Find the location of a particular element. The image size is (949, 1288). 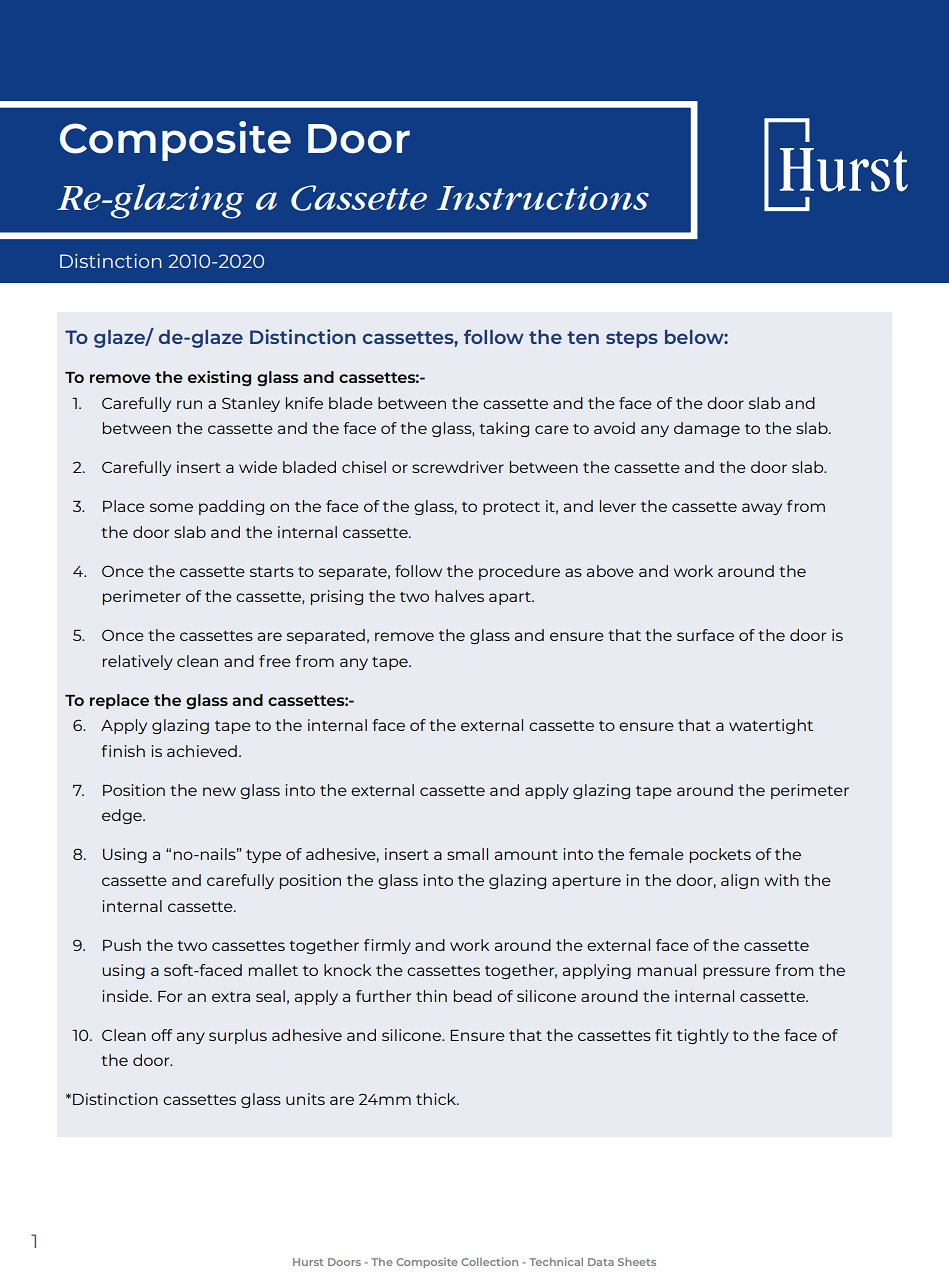

Collection is located at coordinates (489, 1261).
